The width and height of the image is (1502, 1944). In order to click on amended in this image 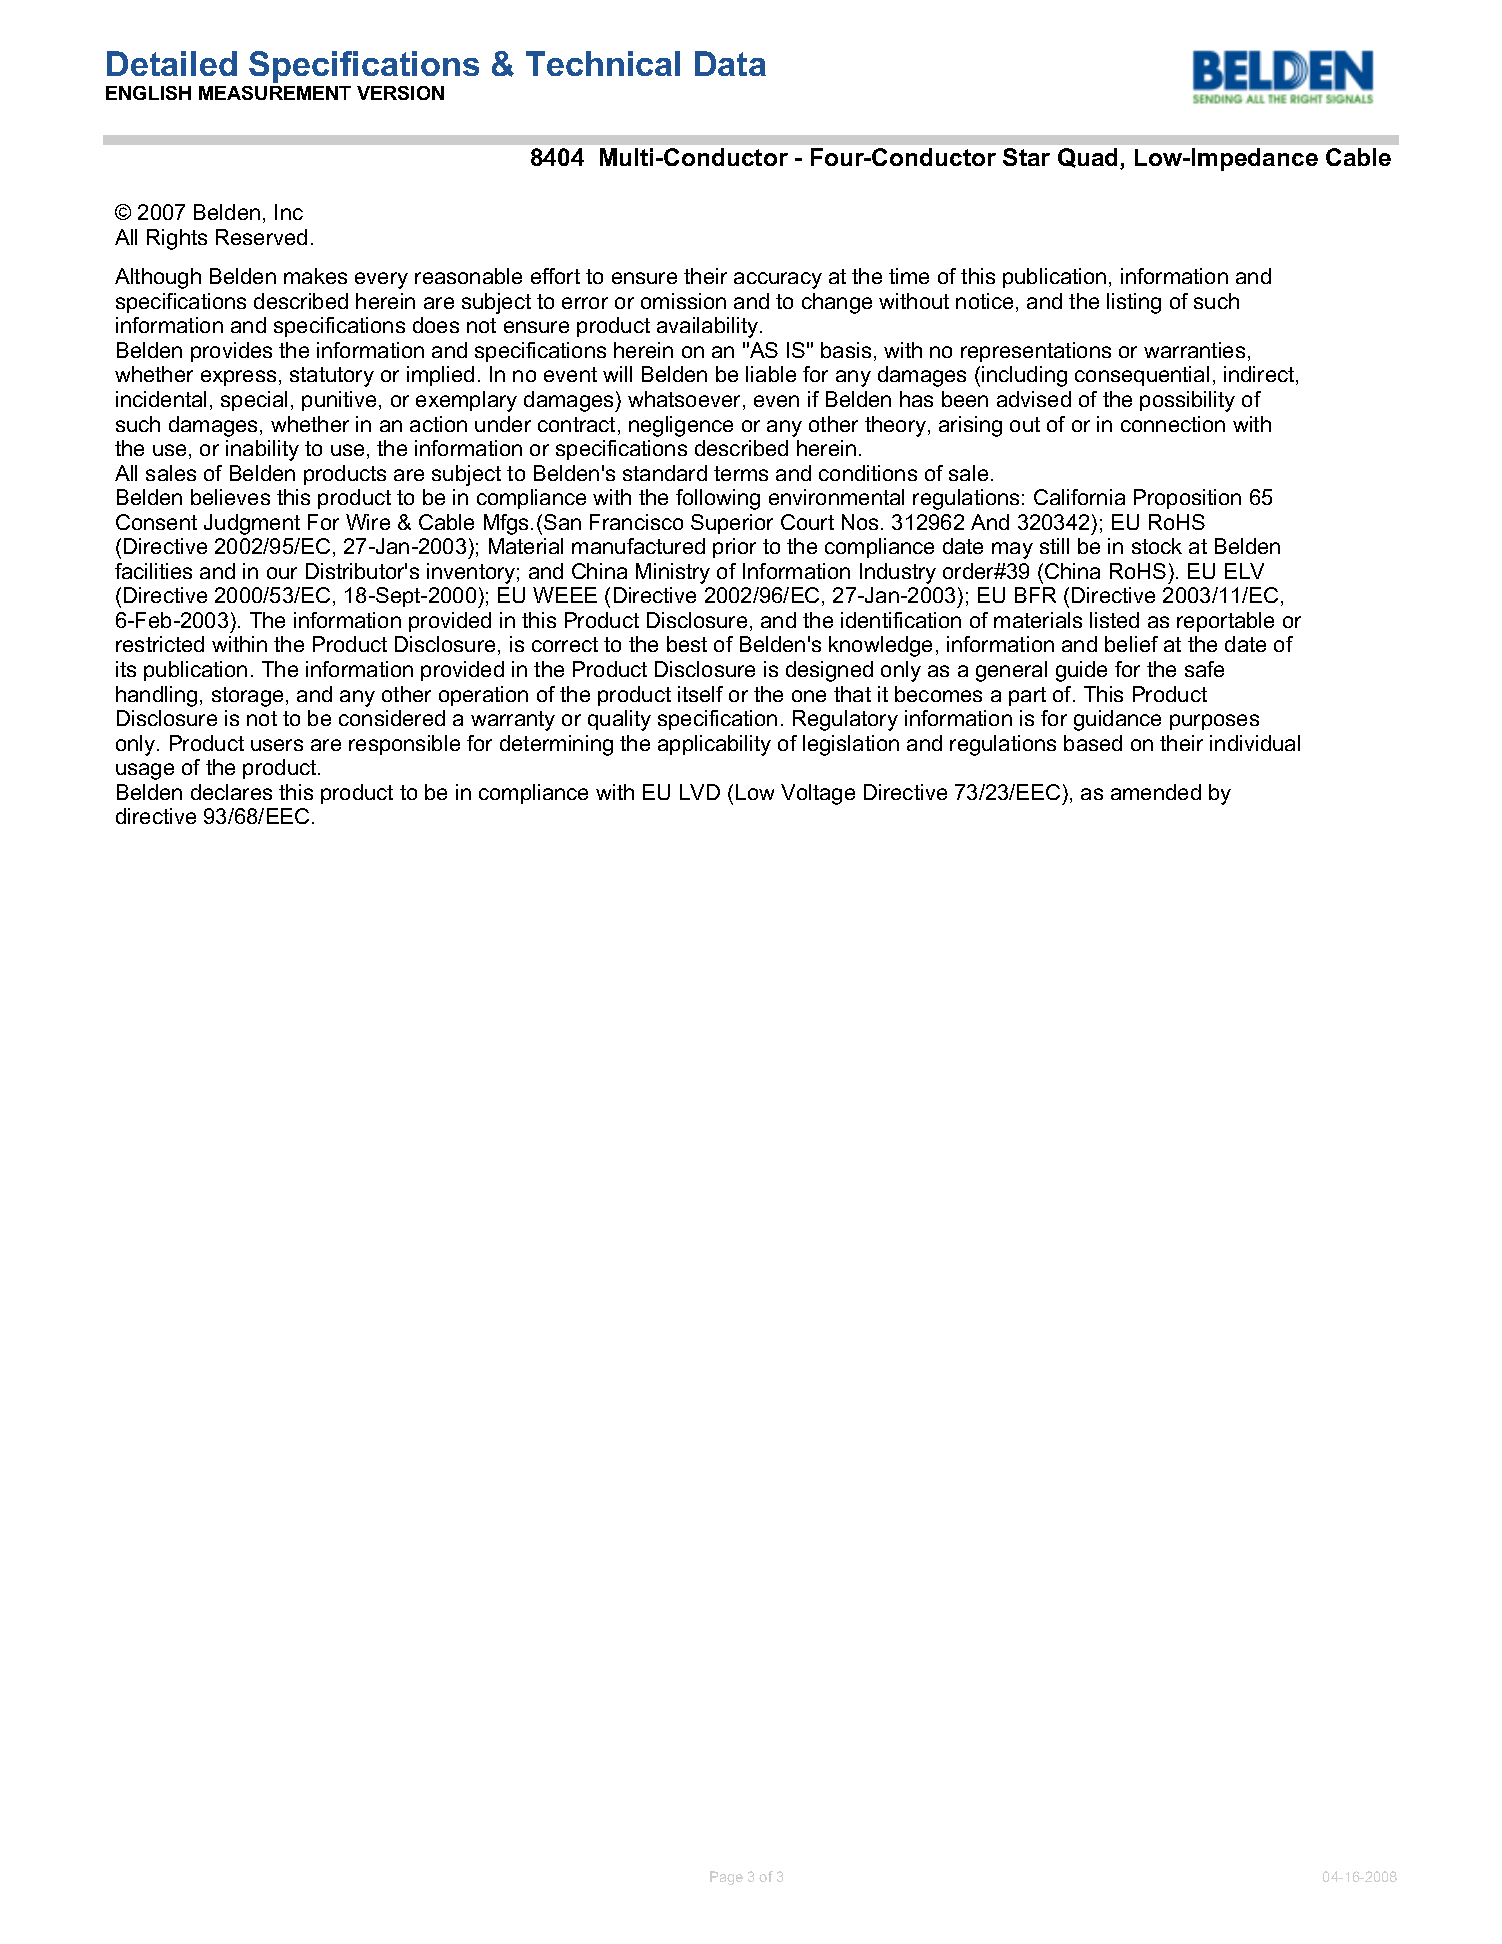, I will do `click(1156, 792)`.
